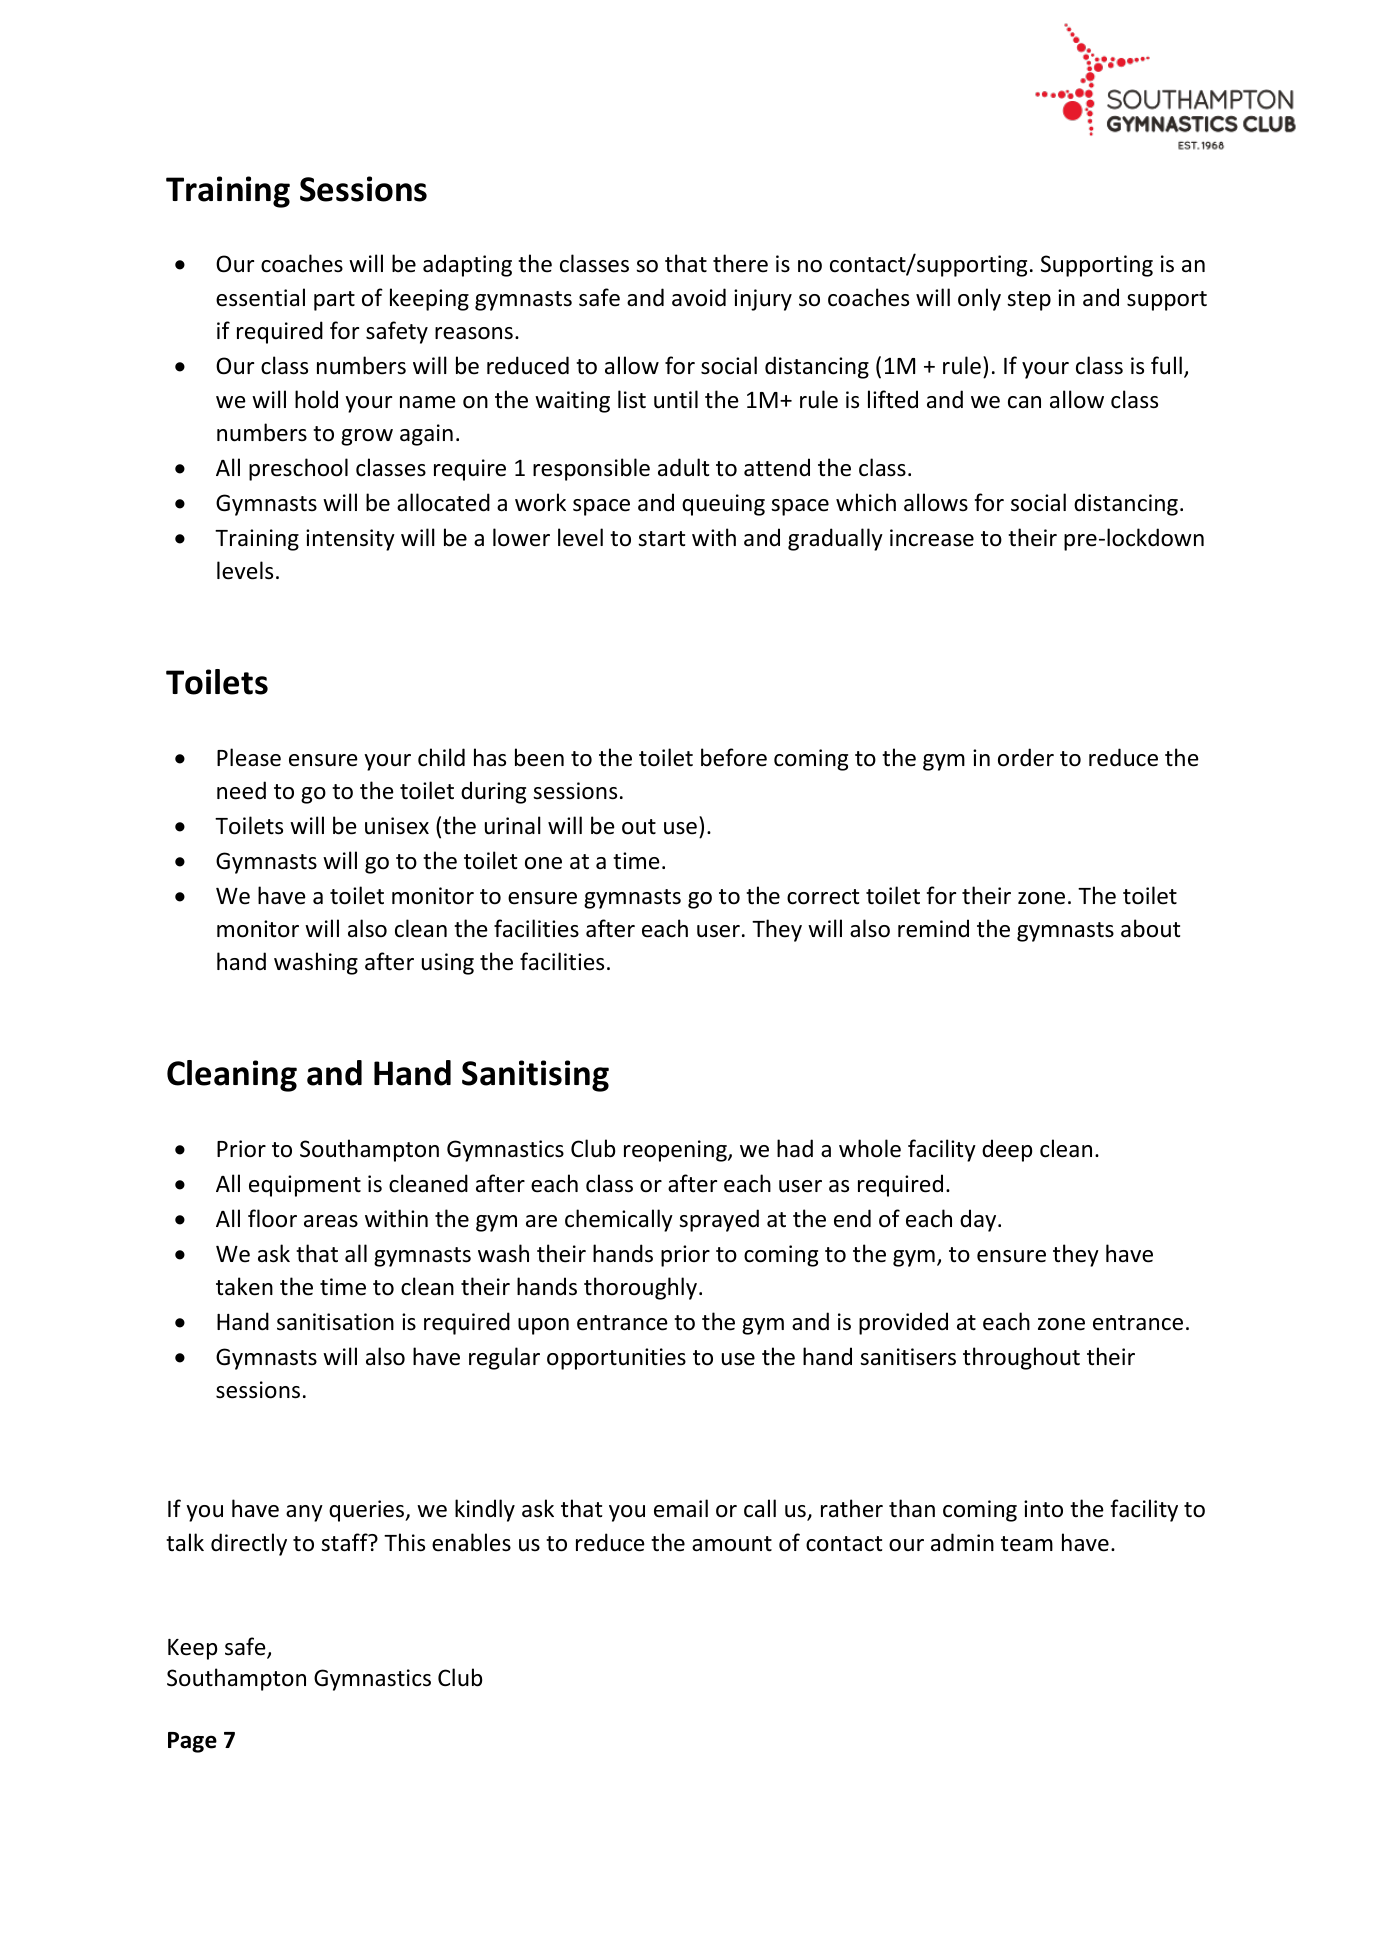  What do you see at coordinates (732, 1544) in the screenshot?
I see `amount` at bounding box center [732, 1544].
